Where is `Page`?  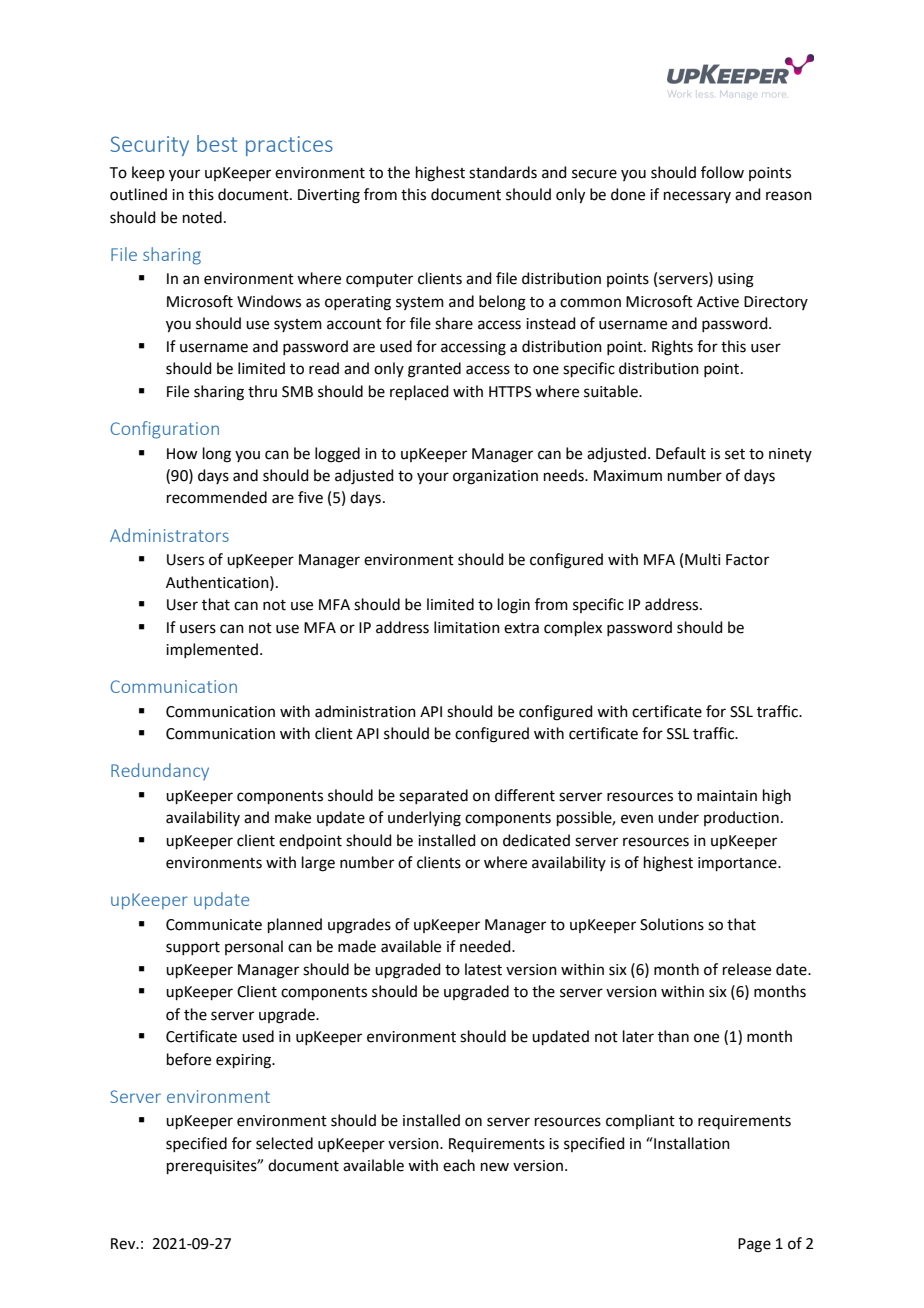
Page is located at coordinates (754, 1245).
